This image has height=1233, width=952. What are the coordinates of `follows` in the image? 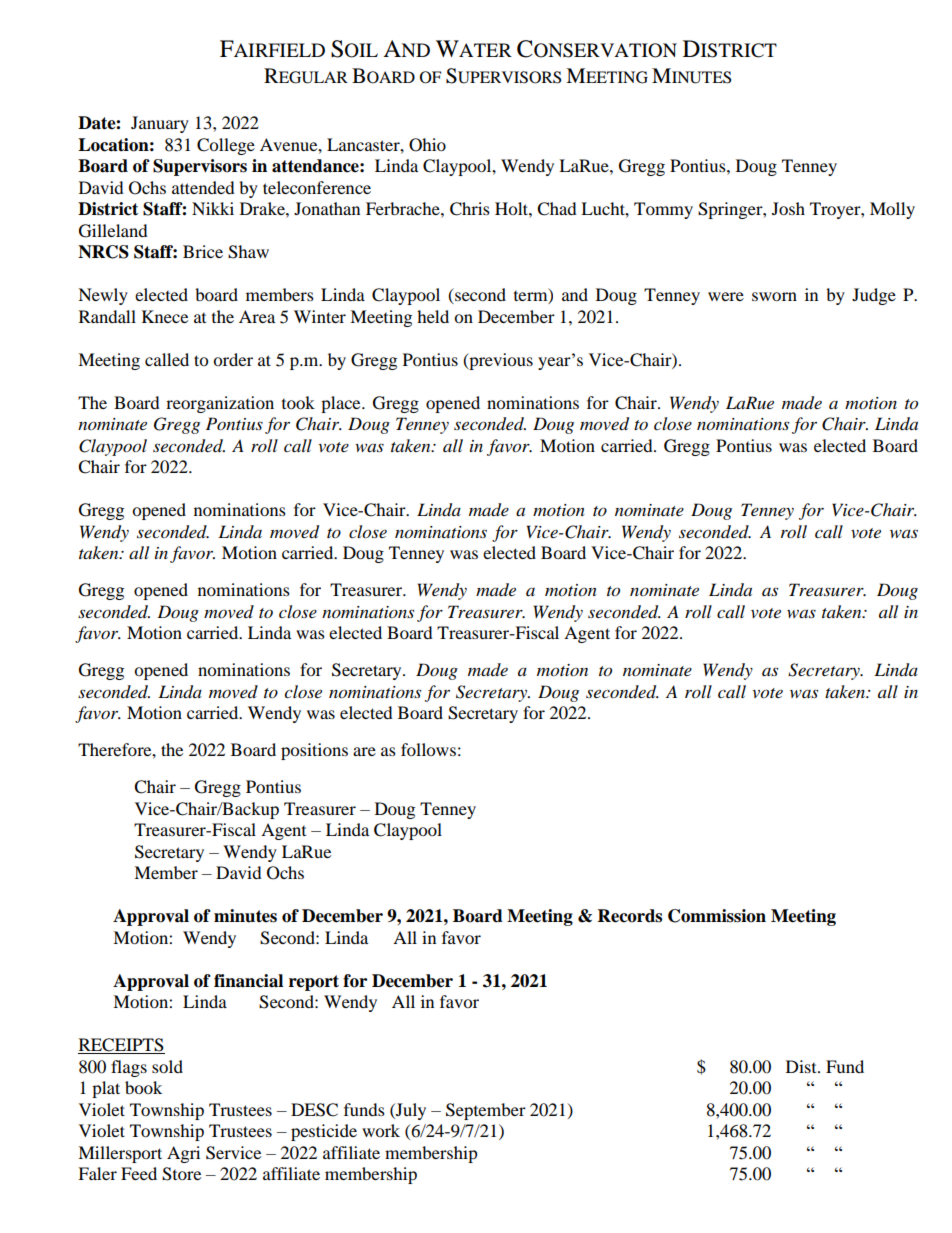 It's located at (428, 749).
